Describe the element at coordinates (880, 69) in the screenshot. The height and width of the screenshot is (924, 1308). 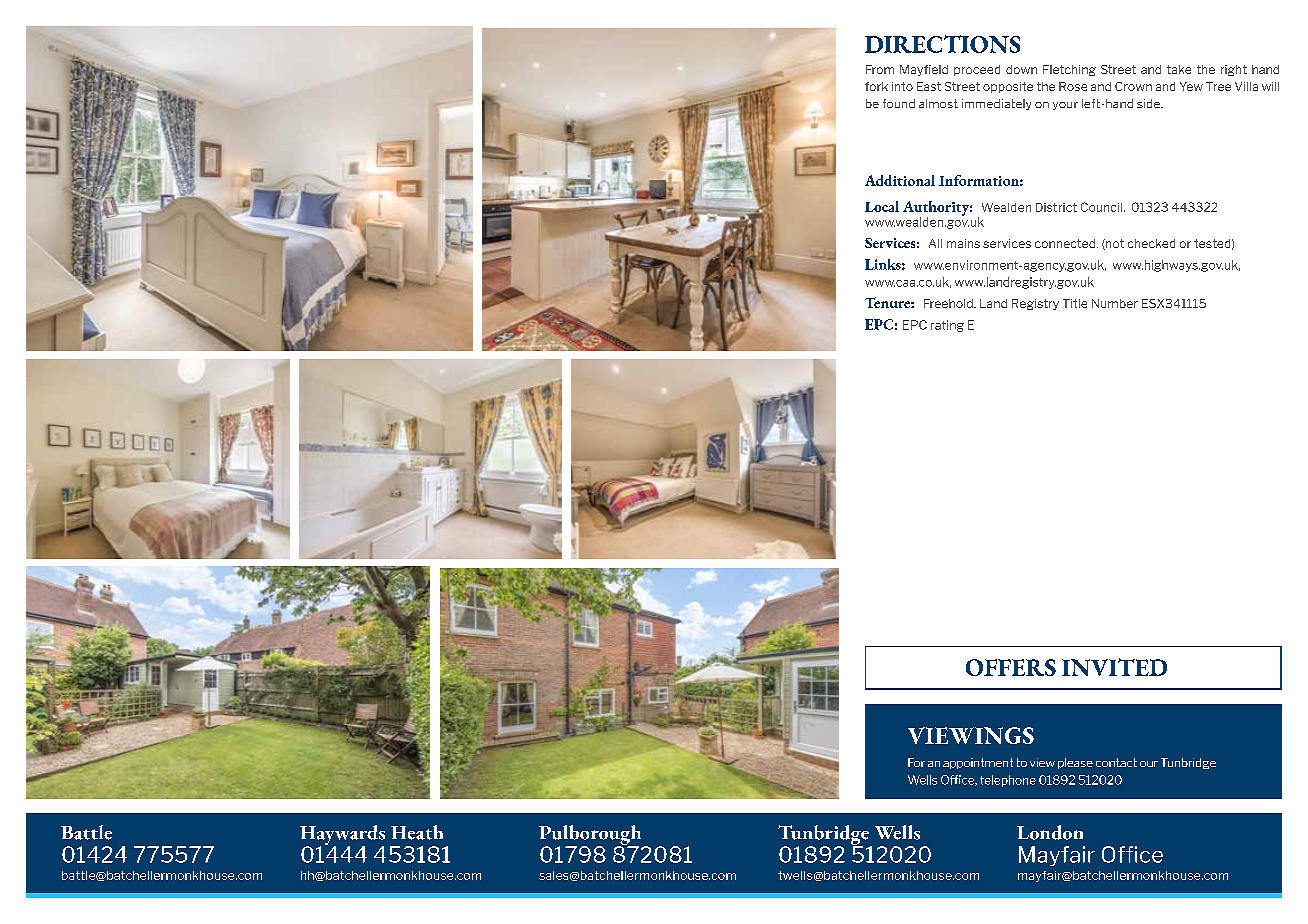
I see `From` at that location.
